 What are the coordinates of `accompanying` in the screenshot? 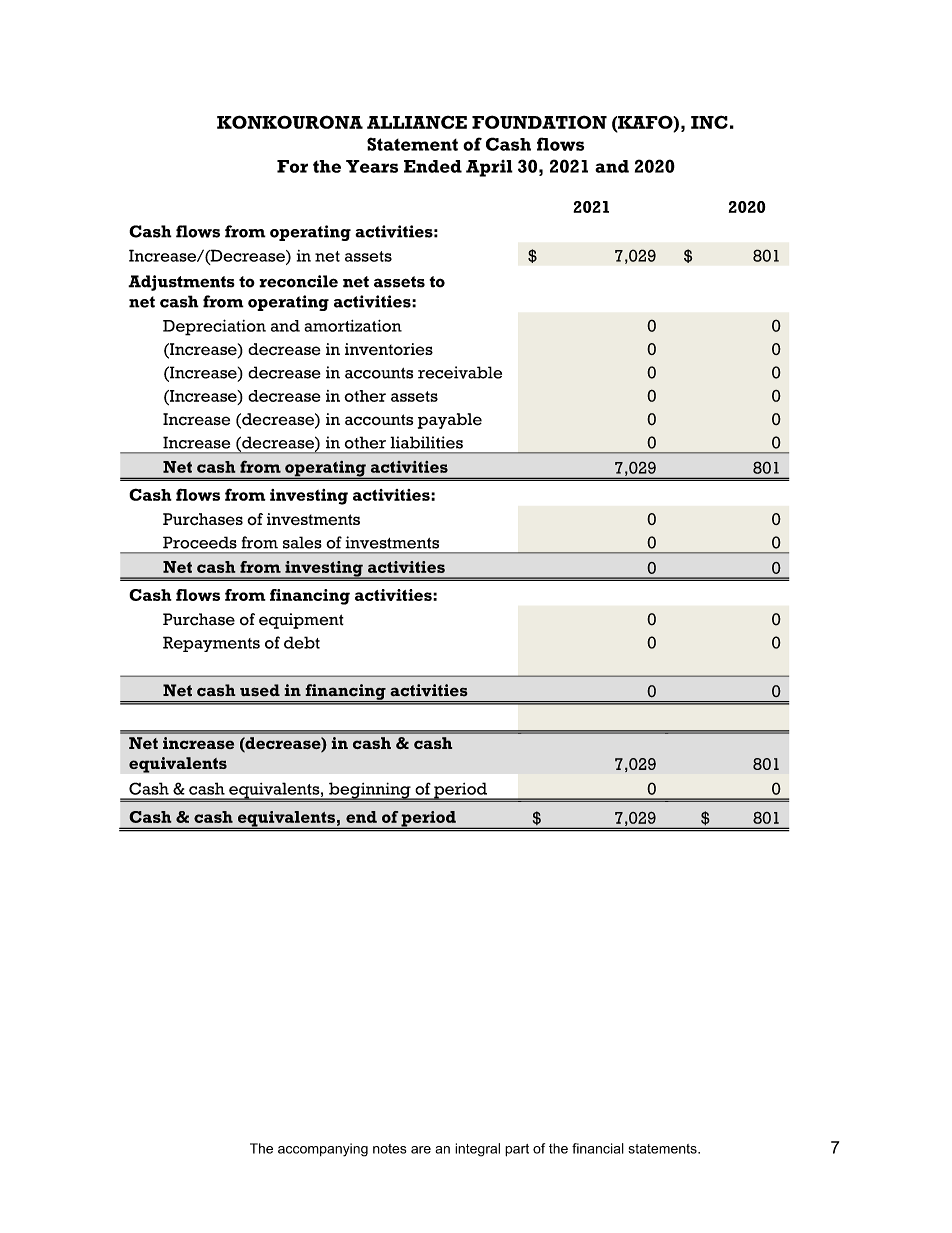 It's located at (323, 1150).
